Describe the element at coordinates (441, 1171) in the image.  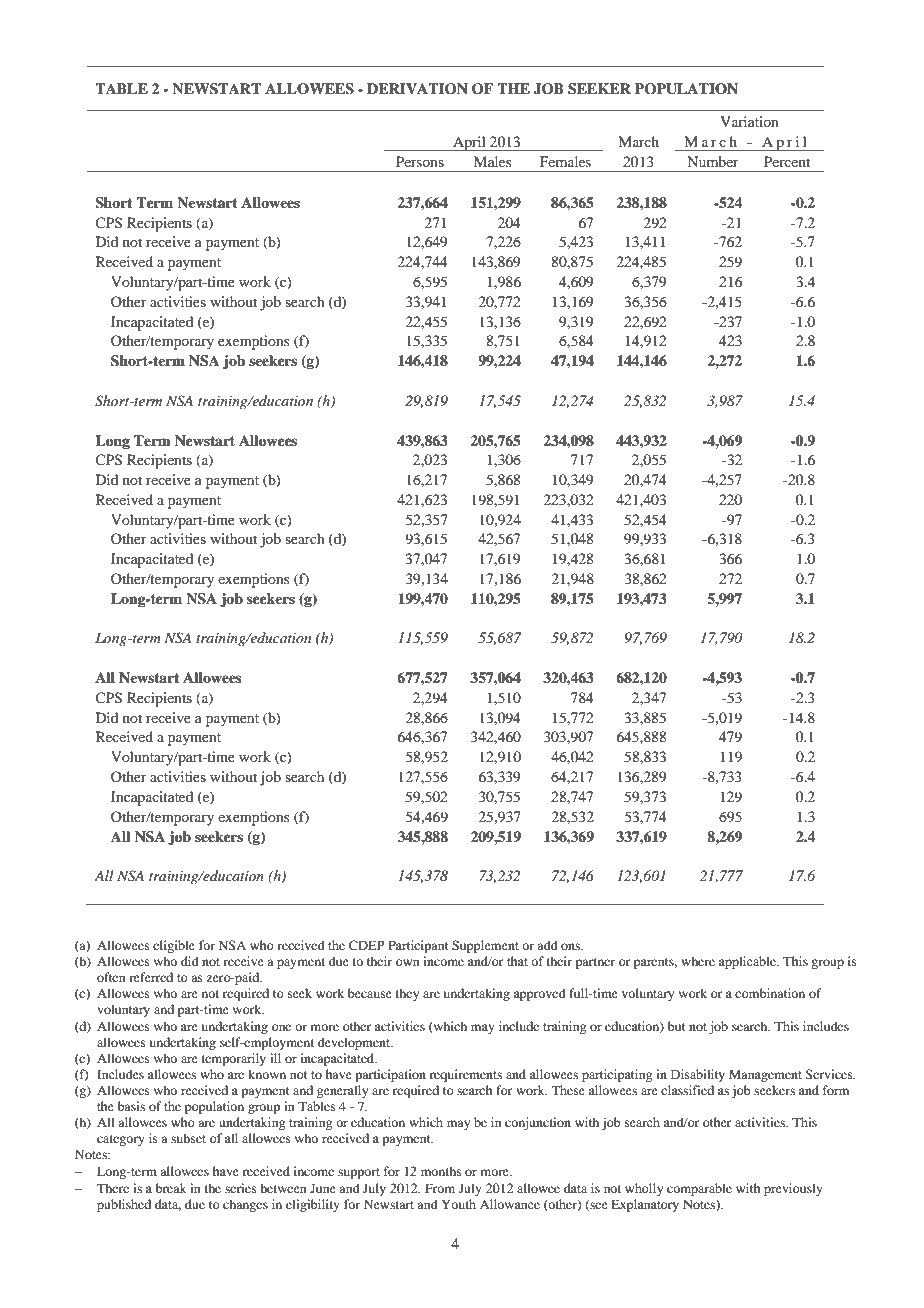
I see `months` at that location.
